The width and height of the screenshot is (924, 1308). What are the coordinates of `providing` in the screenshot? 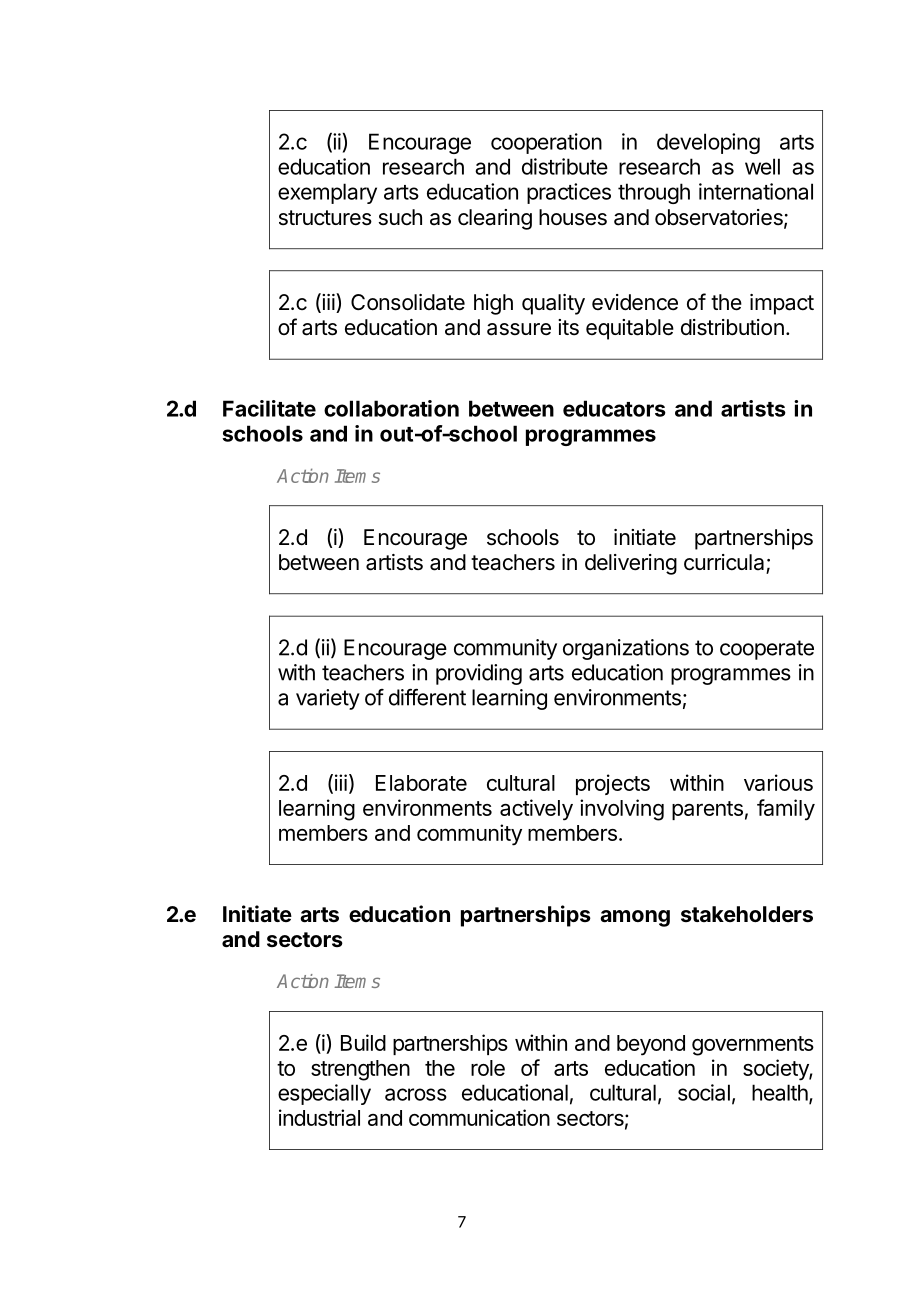 It's located at (479, 674).
